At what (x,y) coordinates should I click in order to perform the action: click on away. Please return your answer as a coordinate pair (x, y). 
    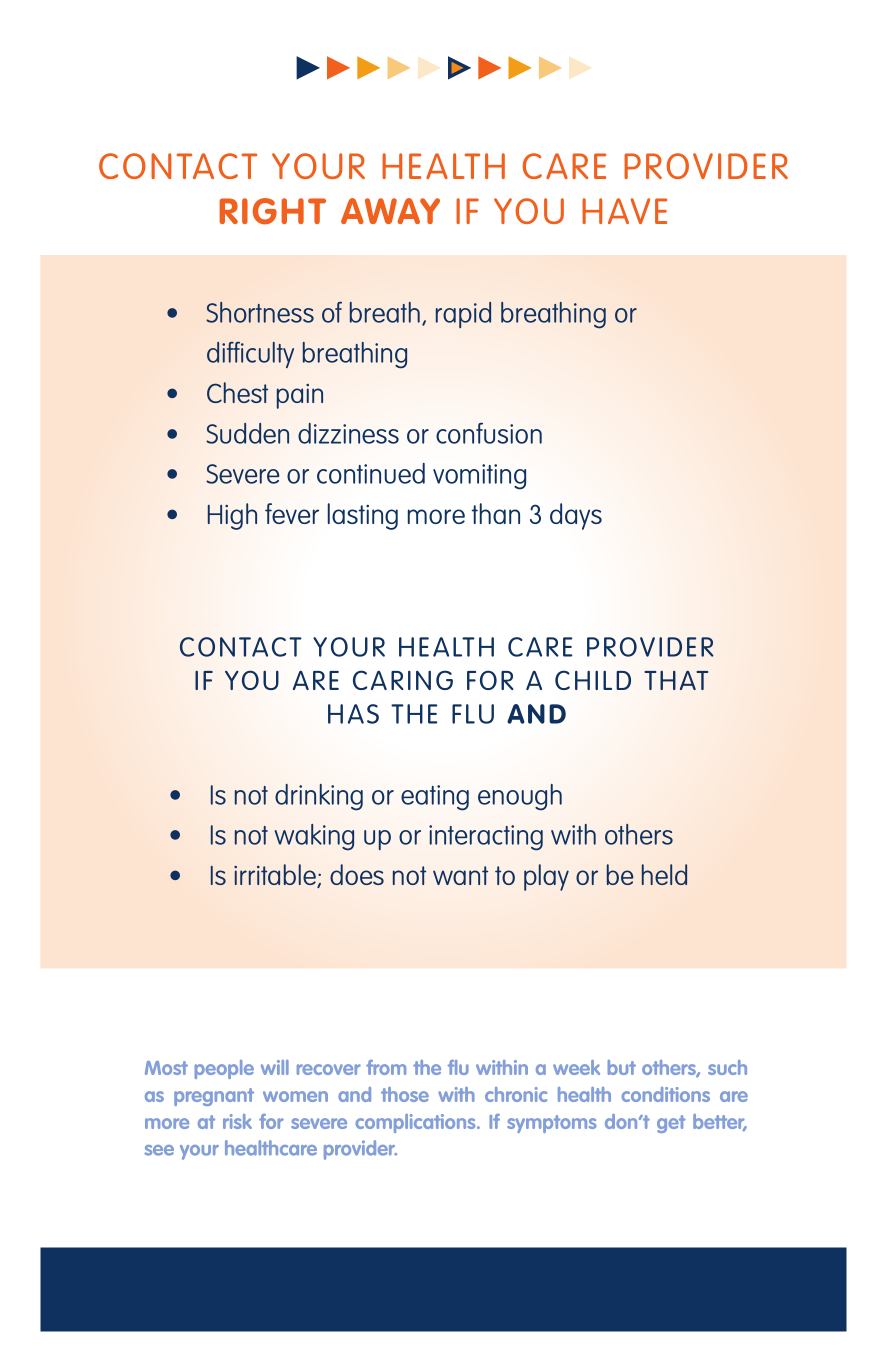
    Looking at the image, I should click on (390, 211).
